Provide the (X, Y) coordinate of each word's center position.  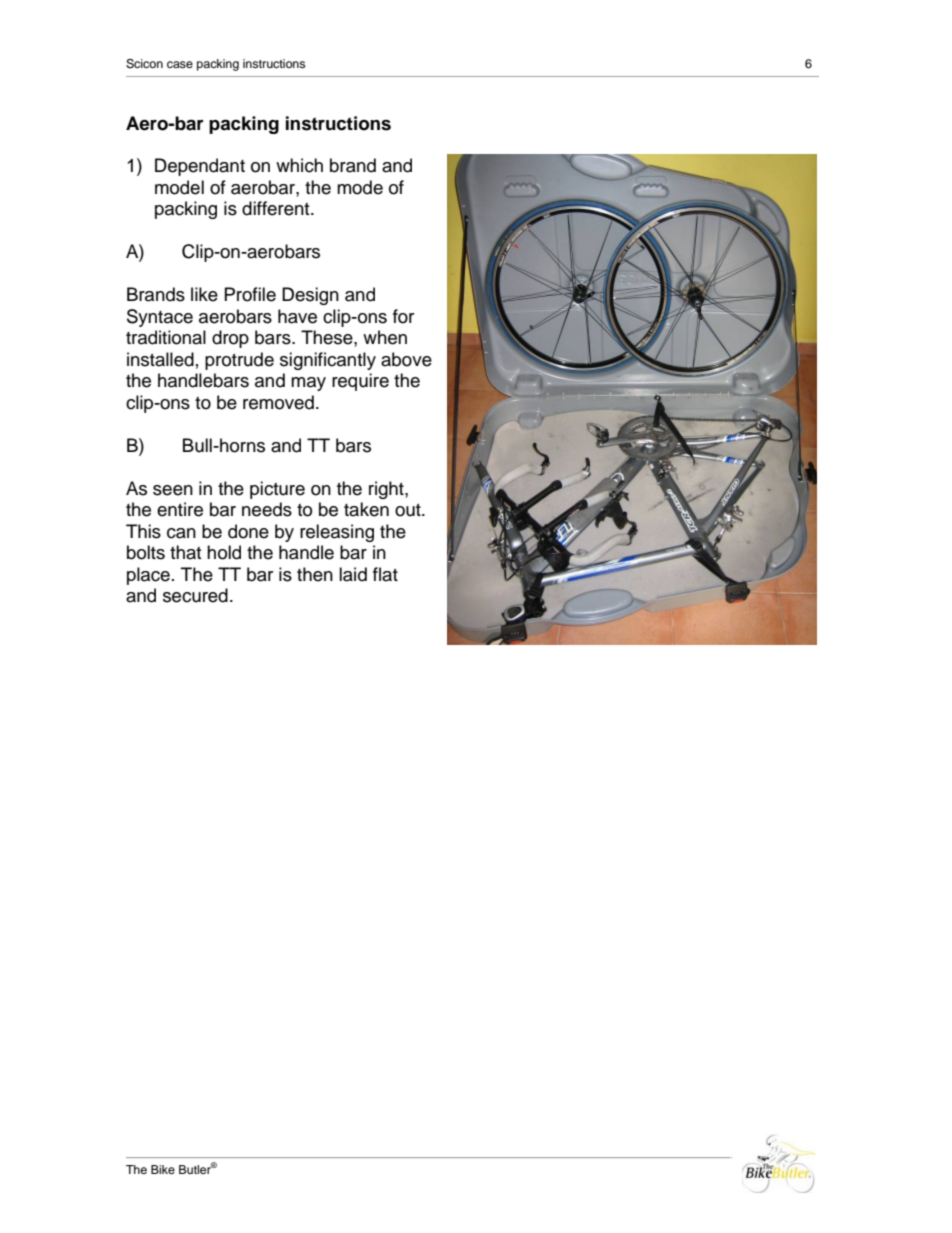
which (299, 165)
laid (353, 574)
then (315, 574)
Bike (163, 1169)
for (403, 316)
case (180, 64)
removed (278, 402)
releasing (337, 533)
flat (385, 574)
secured (195, 595)
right (387, 490)
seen (173, 490)
